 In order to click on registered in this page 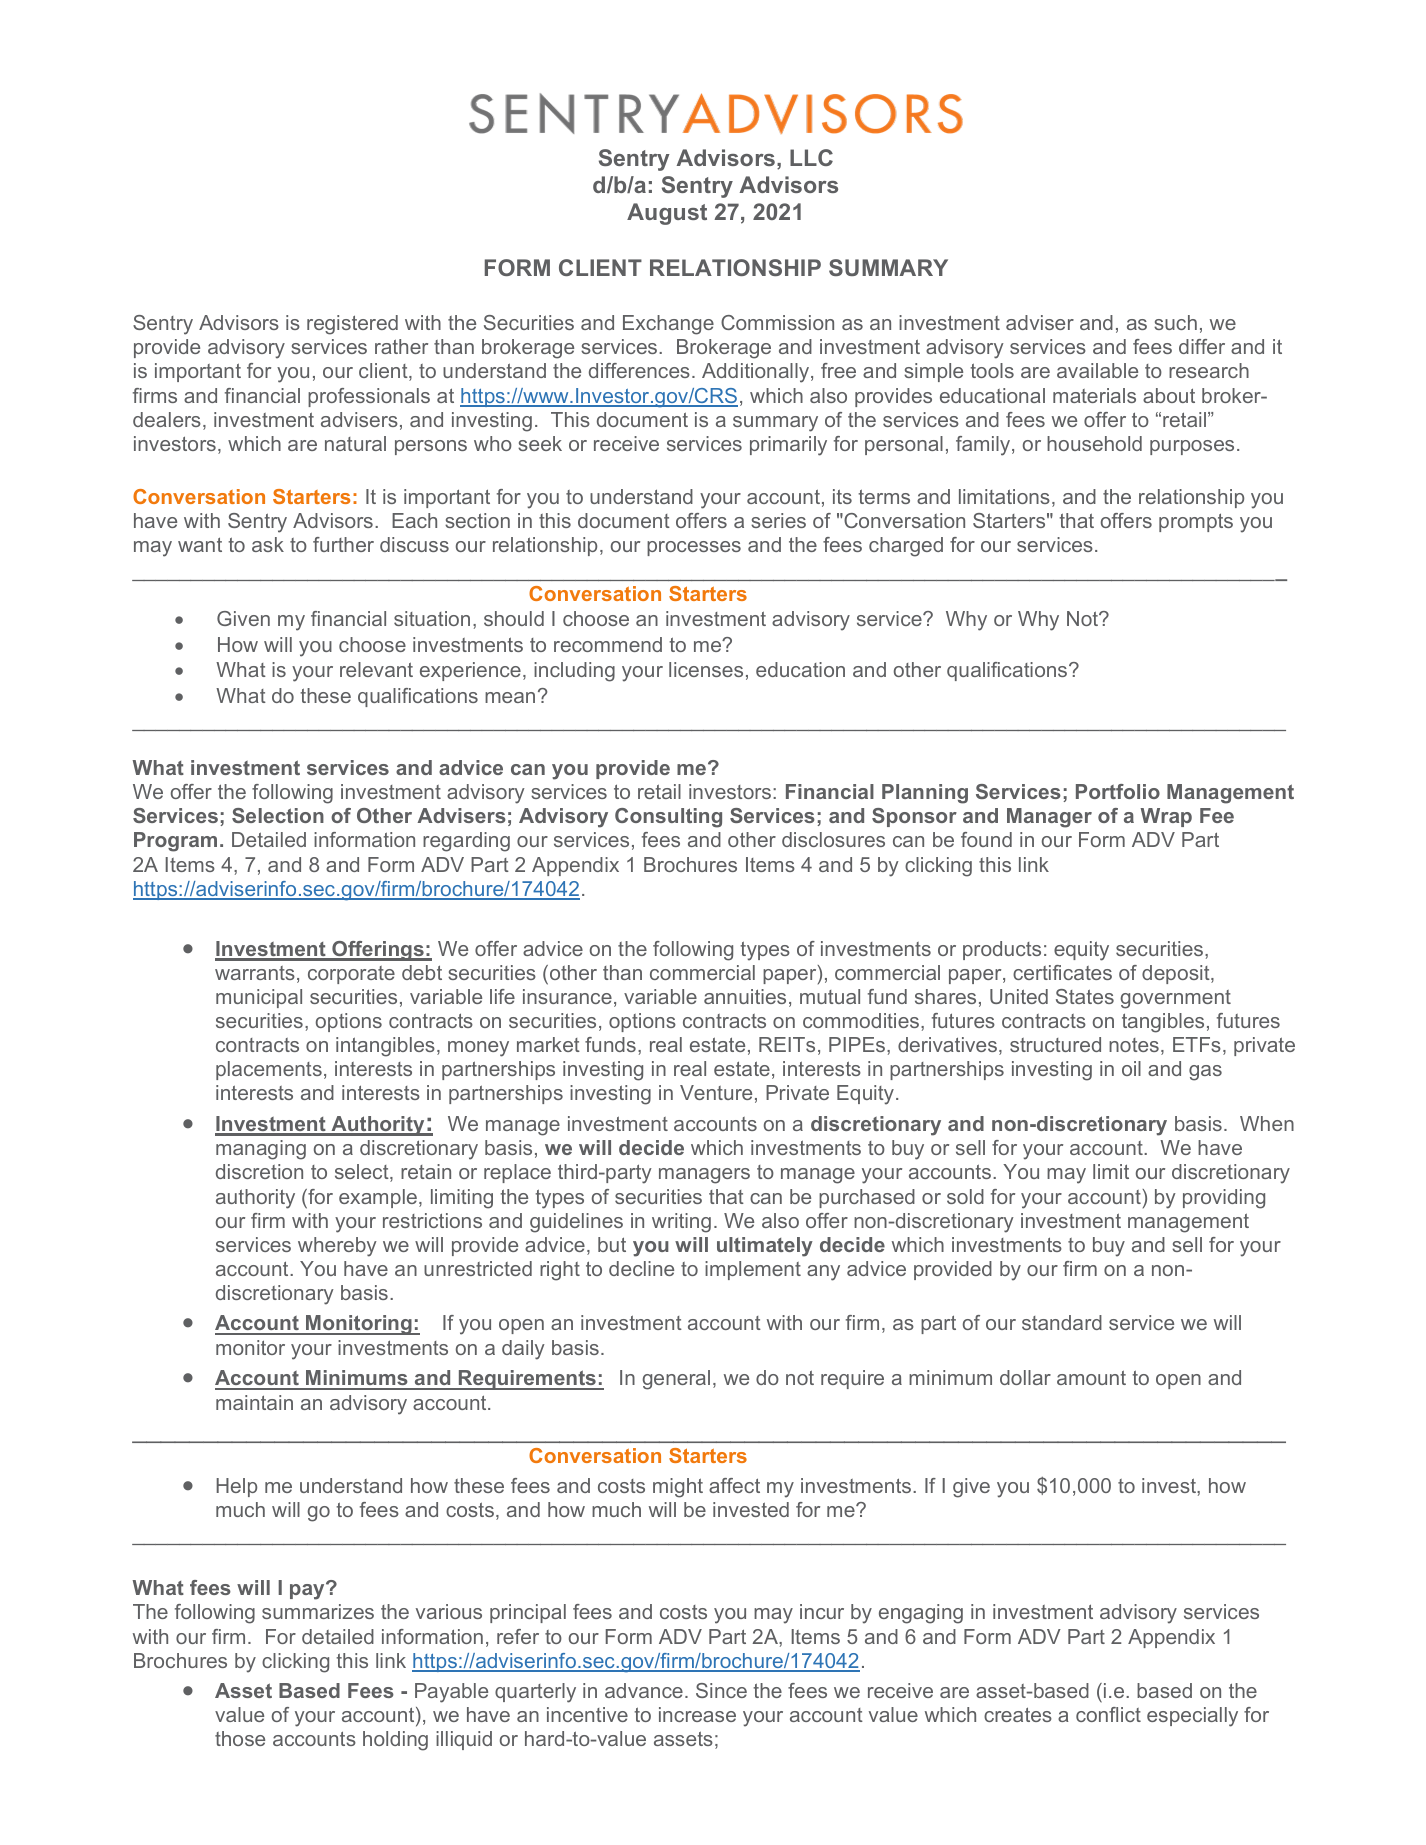, I will do `click(352, 325)`.
